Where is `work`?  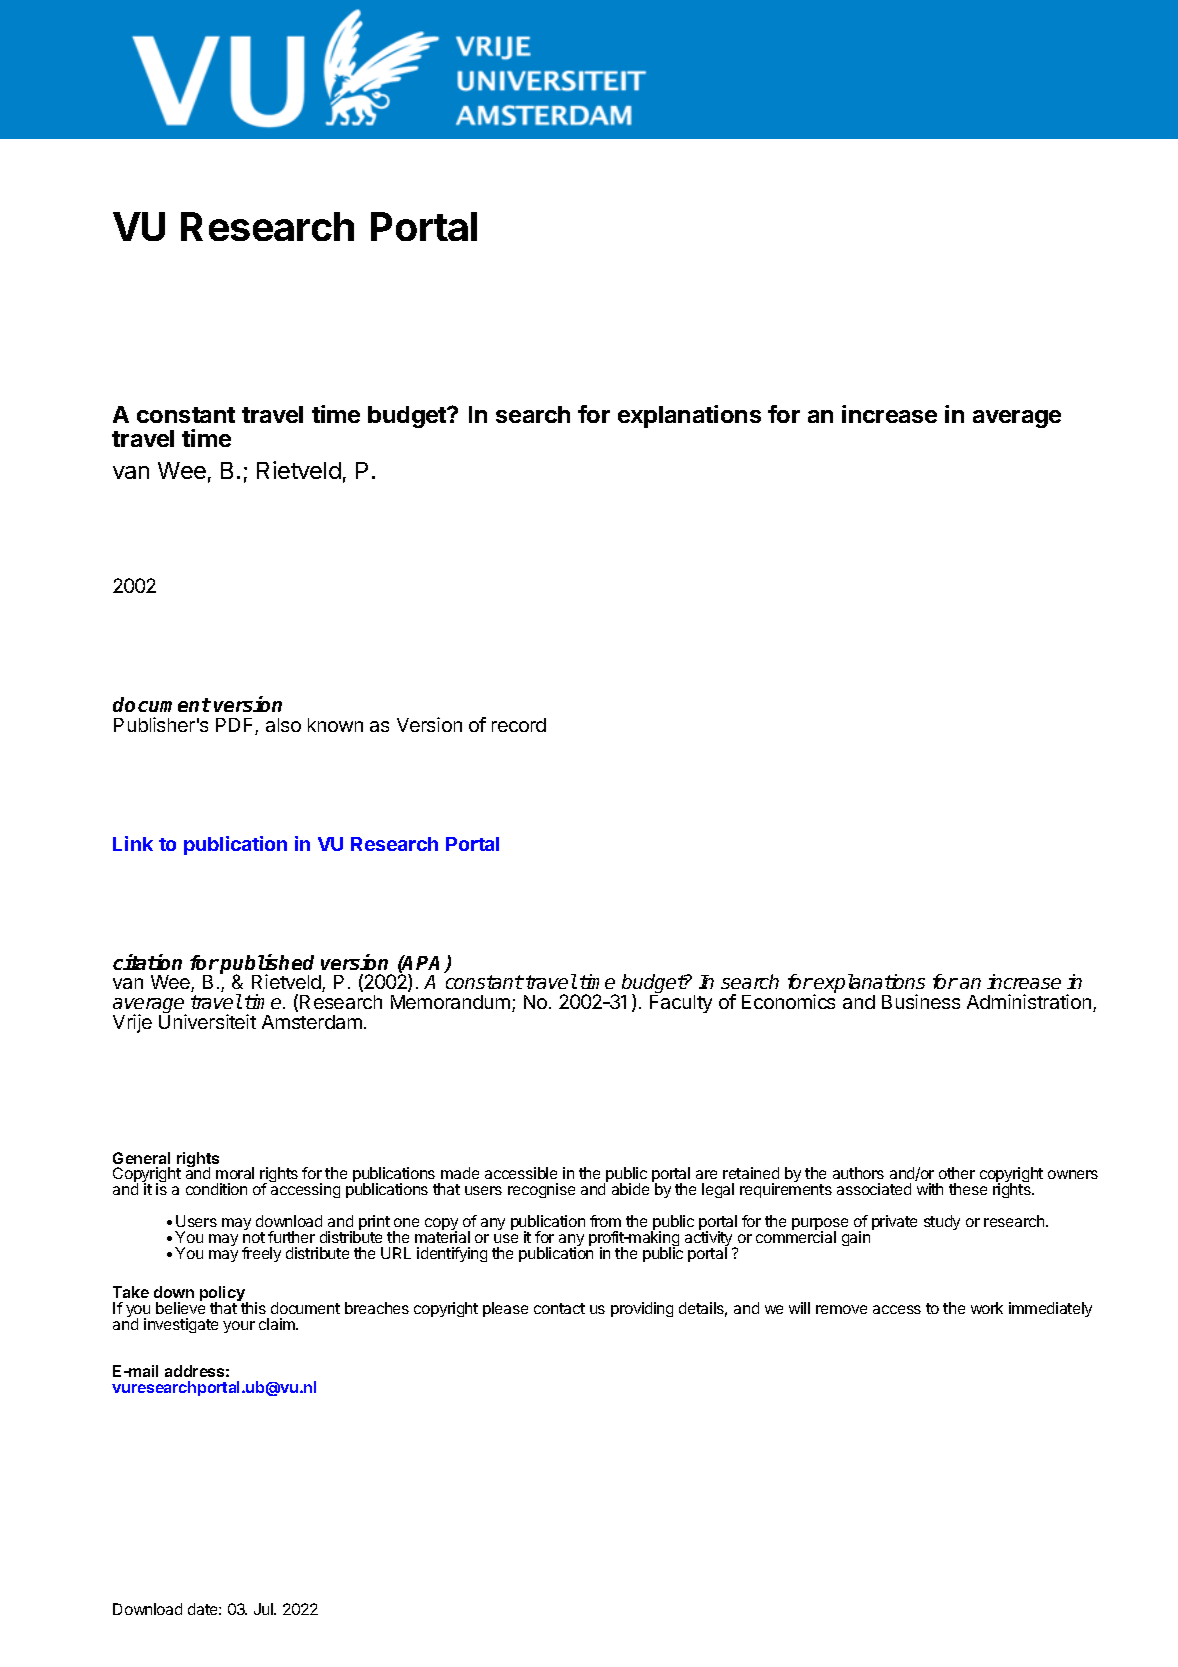
work is located at coordinates (987, 1308).
